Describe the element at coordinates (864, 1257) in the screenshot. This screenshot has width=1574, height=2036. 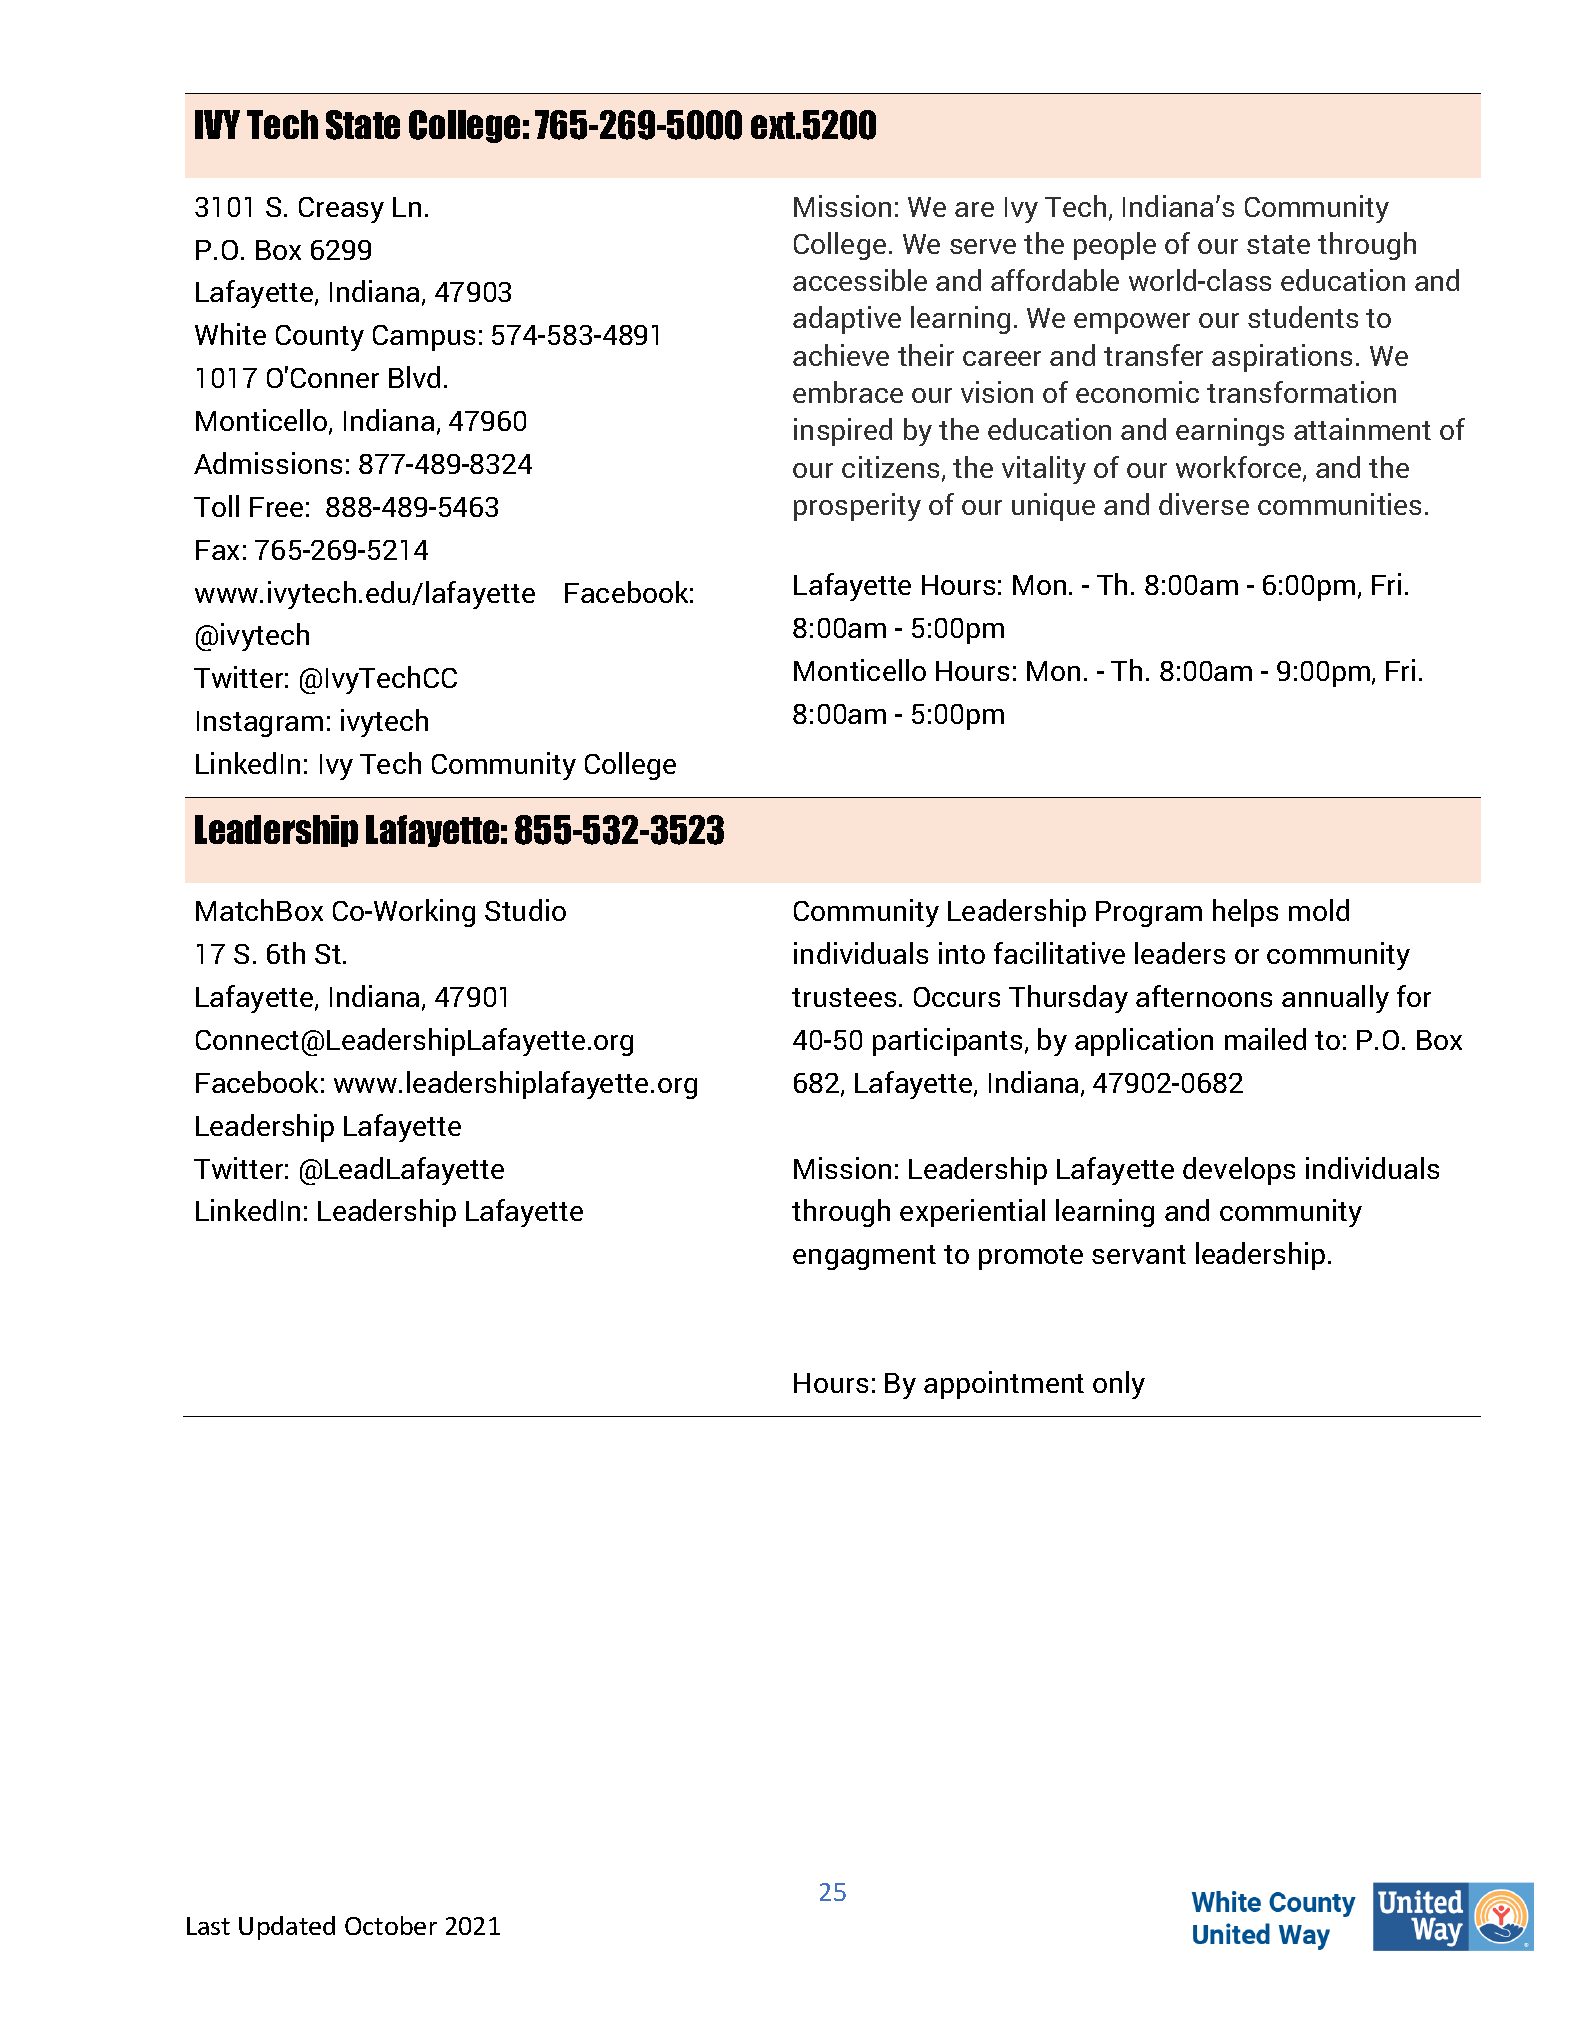
I see `engagment` at that location.
